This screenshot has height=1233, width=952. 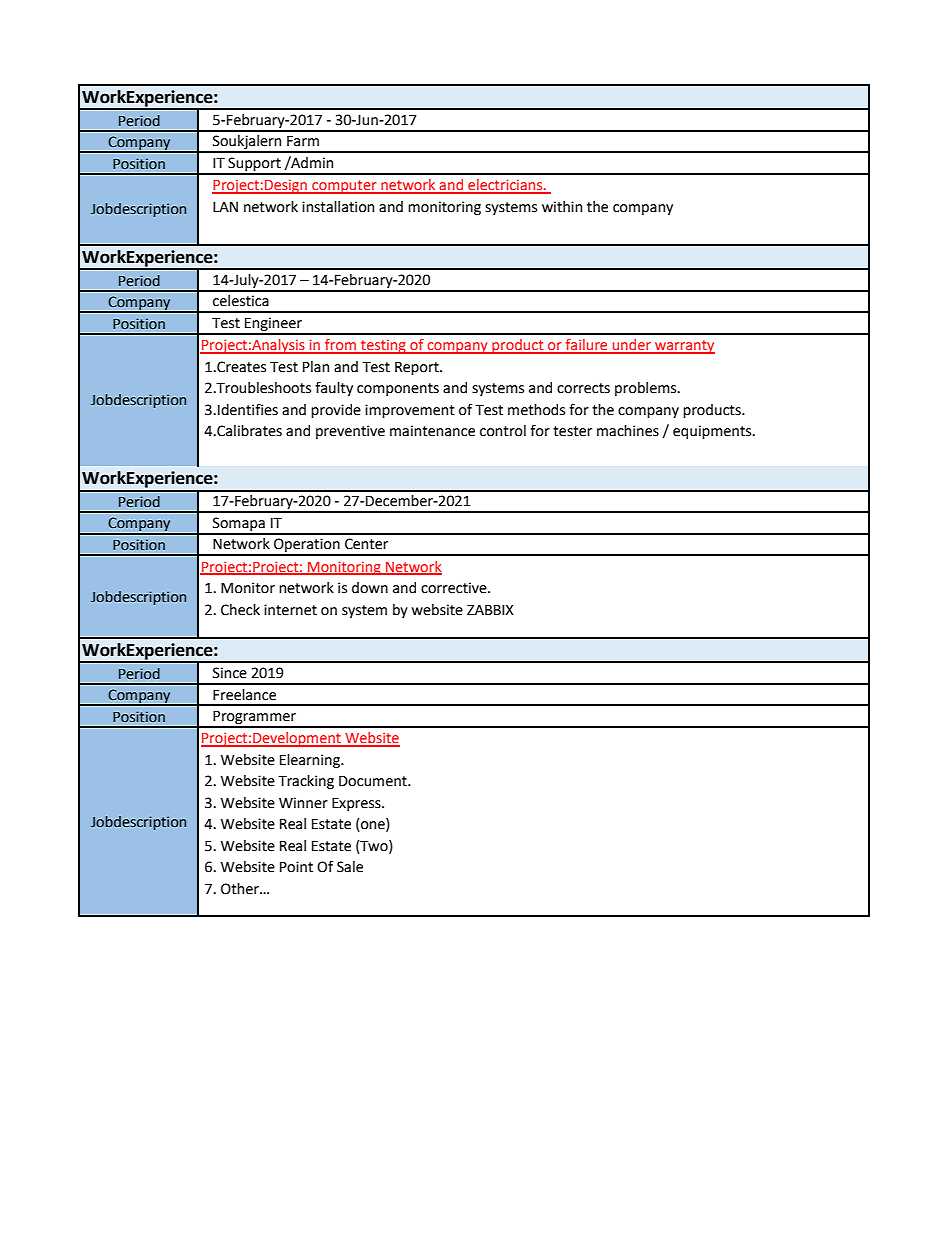 What do you see at coordinates (296, 867) in the screenshot?
I see `Point` at bounding box center [296, 867].
